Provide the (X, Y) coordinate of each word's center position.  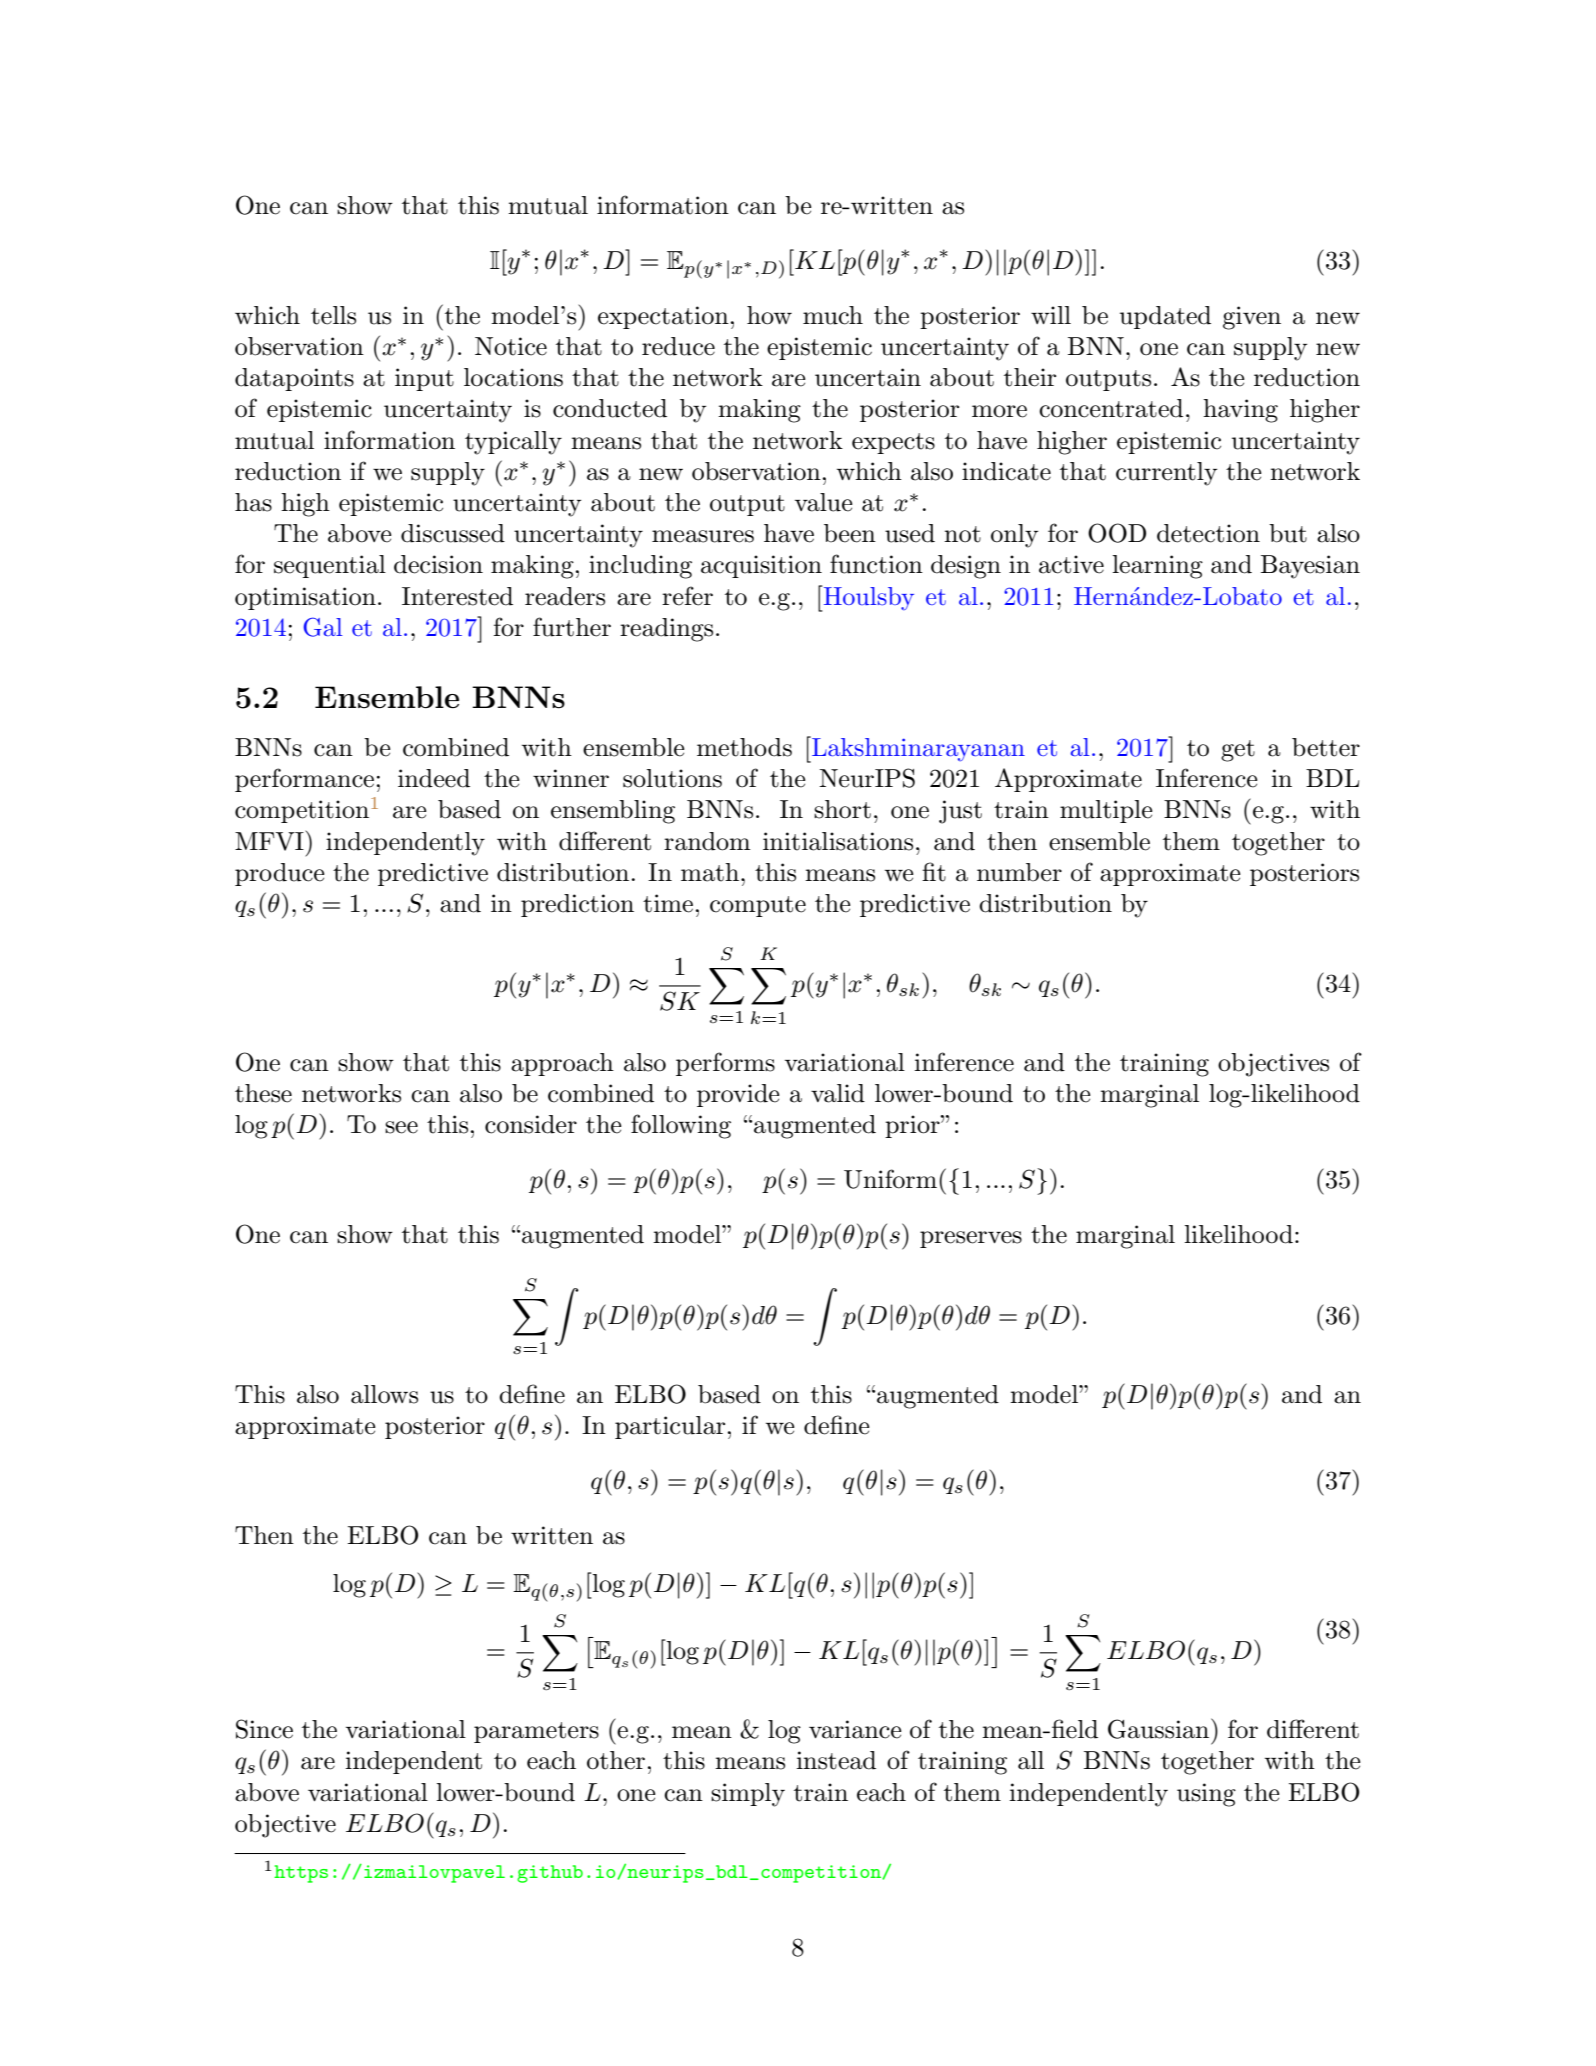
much (833, 315)
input (424, 379)
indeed (434, 778)
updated (1165, 317)
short (842, 809)
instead (836, 1760)
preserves (971, 1239)
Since (264, 1729)
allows (384, 1394)
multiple (1106, 811)
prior (913, 1126)
